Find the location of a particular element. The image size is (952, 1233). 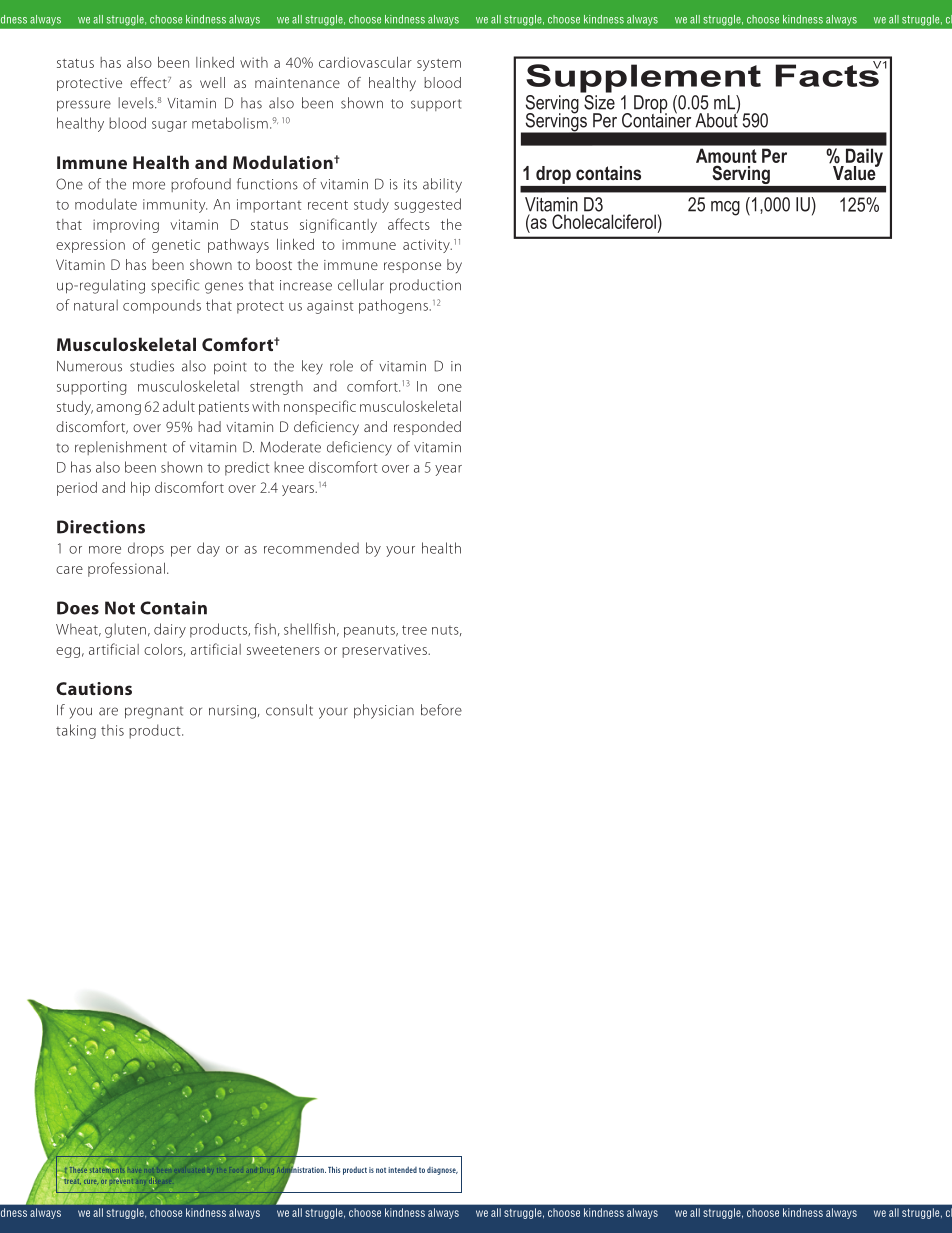

About is located at coordinates (717, 119).
